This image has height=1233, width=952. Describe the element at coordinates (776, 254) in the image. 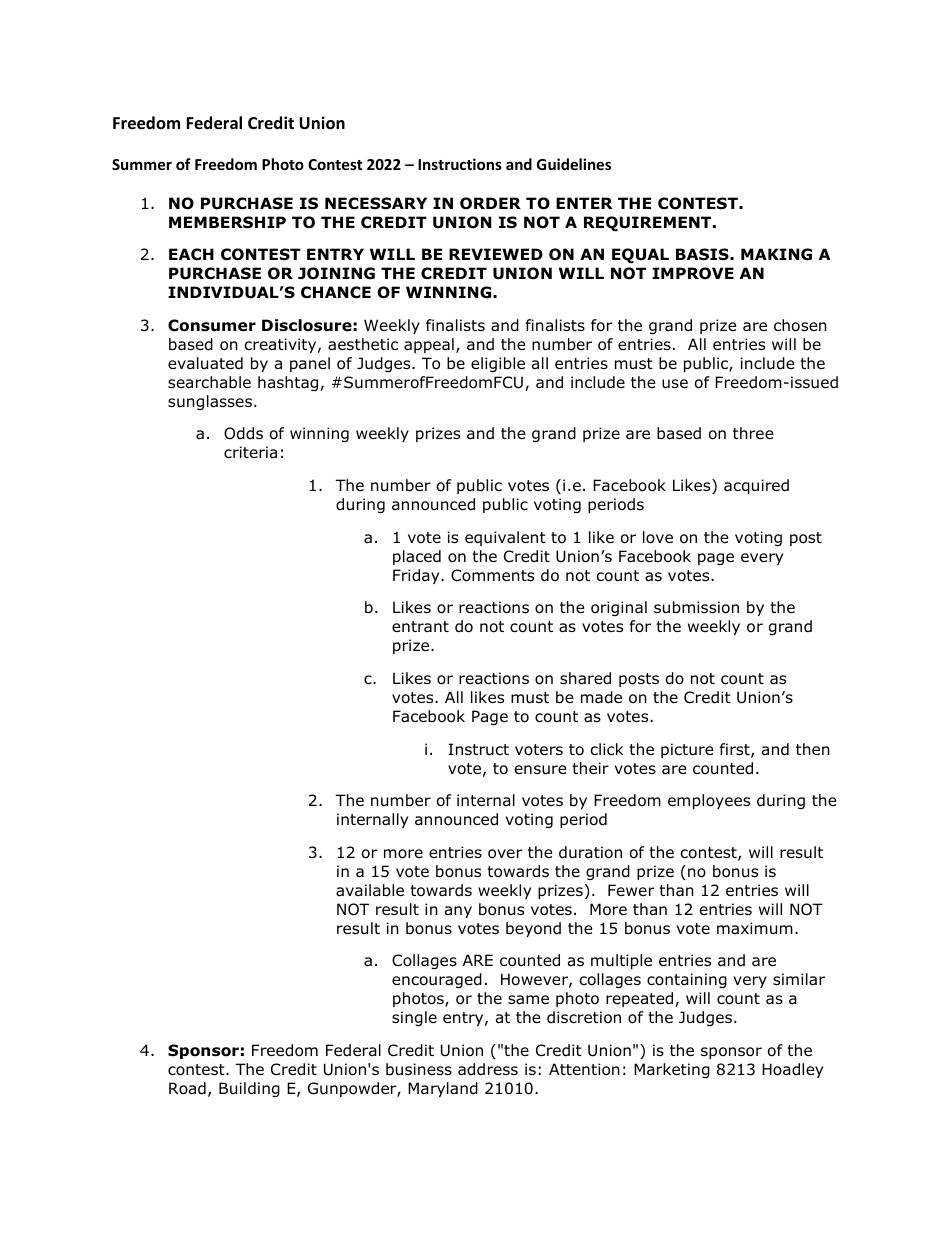

I see `MAKING` at that location.
